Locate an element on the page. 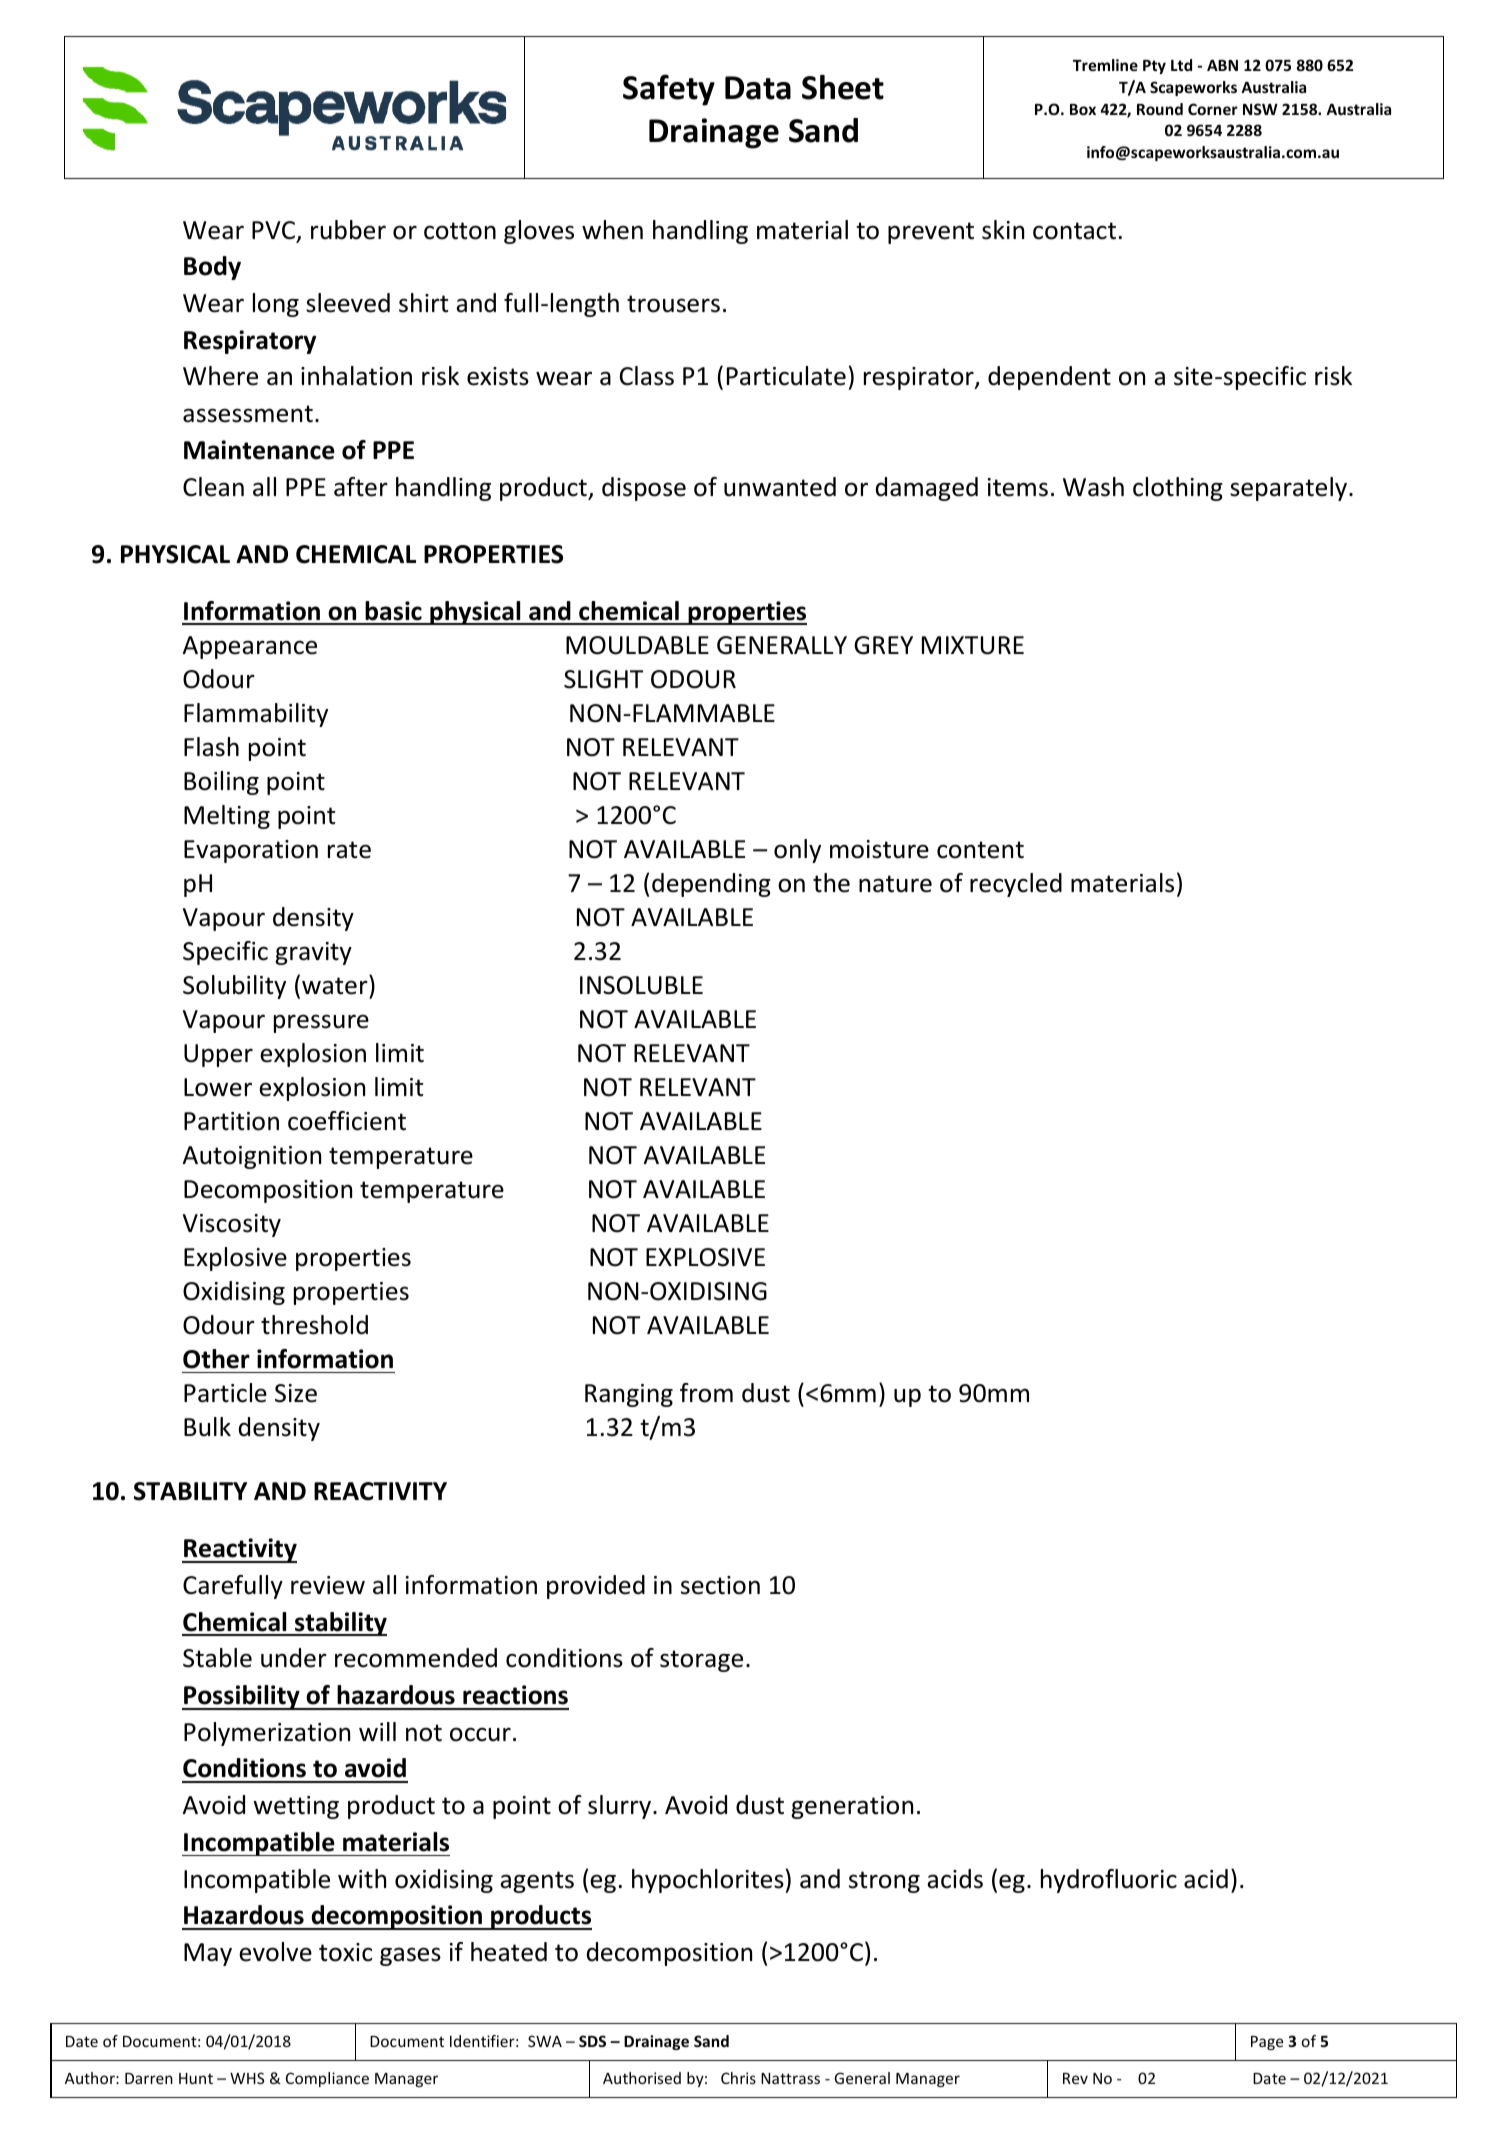 This image has height=2132, width=1508. recycled is located at coordinates (1016, 885).
